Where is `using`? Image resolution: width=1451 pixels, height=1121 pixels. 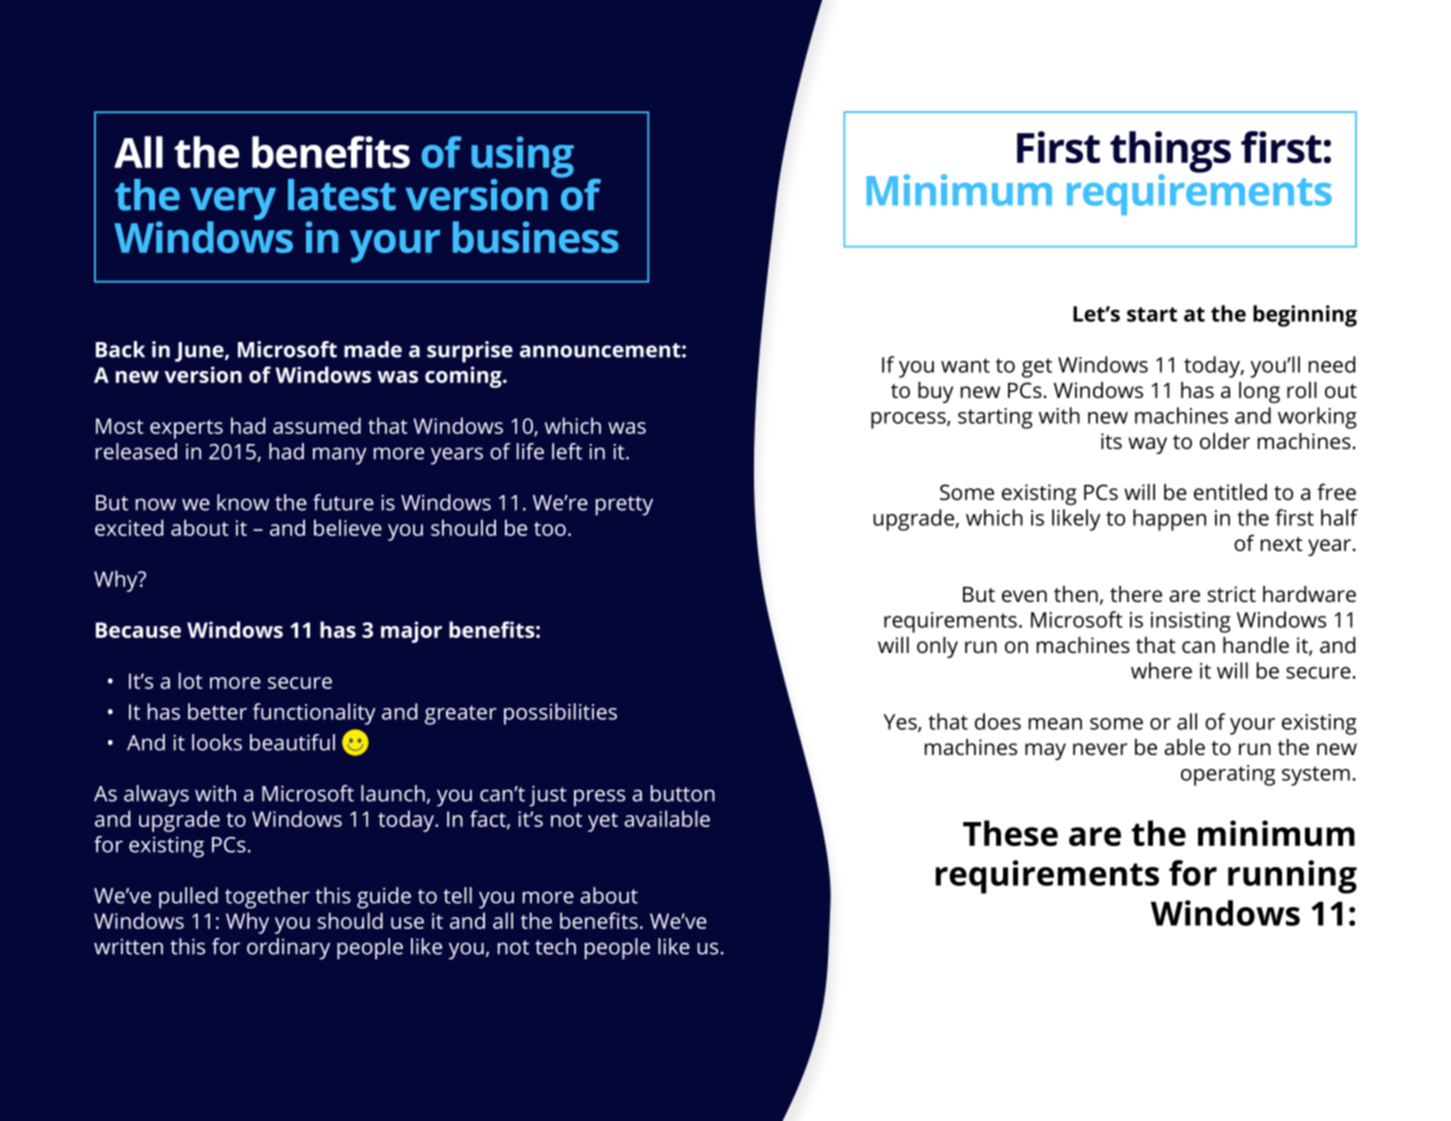 using is located at coordinates (522, 158).
